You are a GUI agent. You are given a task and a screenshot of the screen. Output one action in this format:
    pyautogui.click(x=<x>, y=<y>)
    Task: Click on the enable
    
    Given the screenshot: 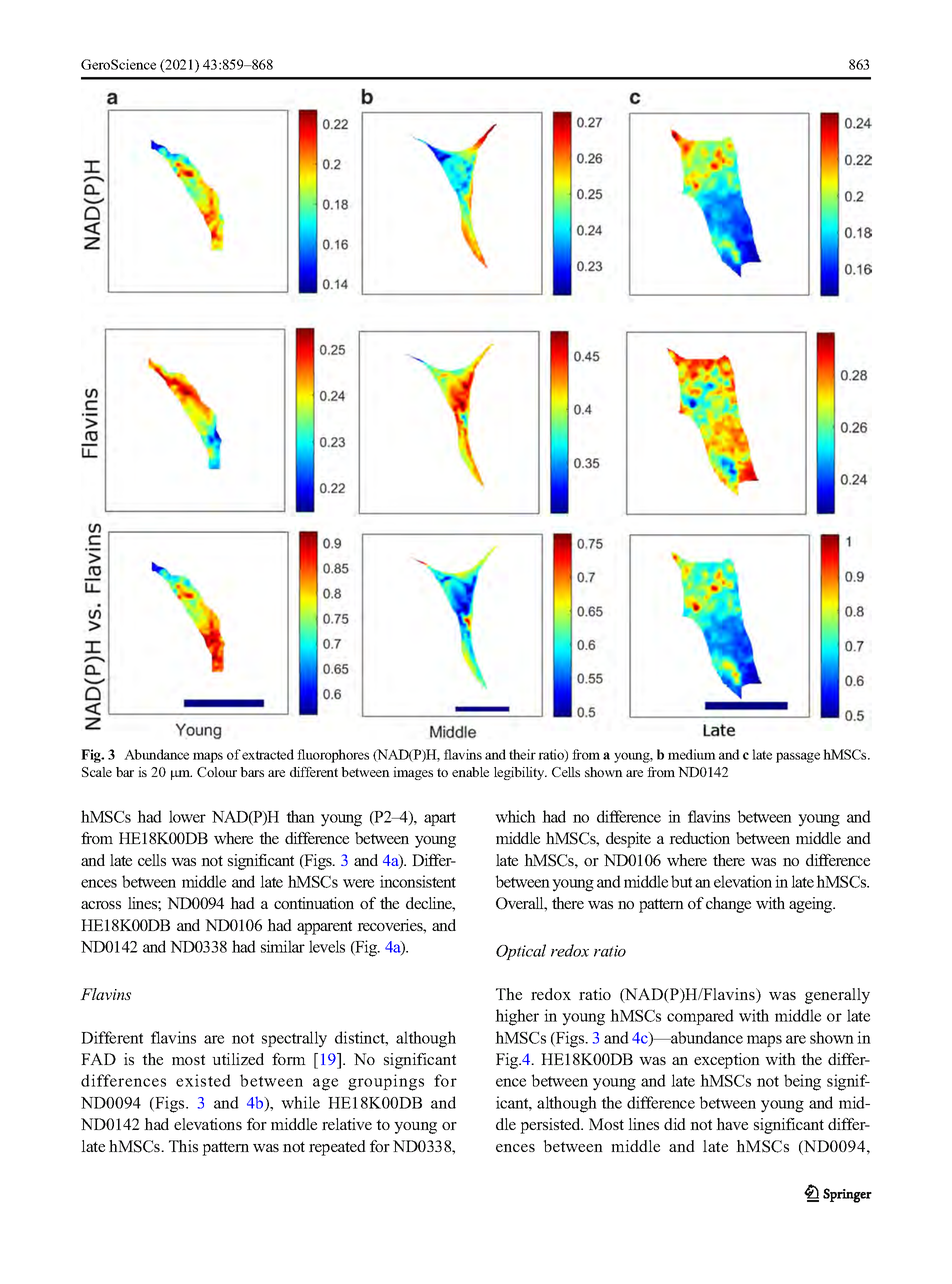 What is the action you would take?
    pyautogui.click(x=470, y=772)
